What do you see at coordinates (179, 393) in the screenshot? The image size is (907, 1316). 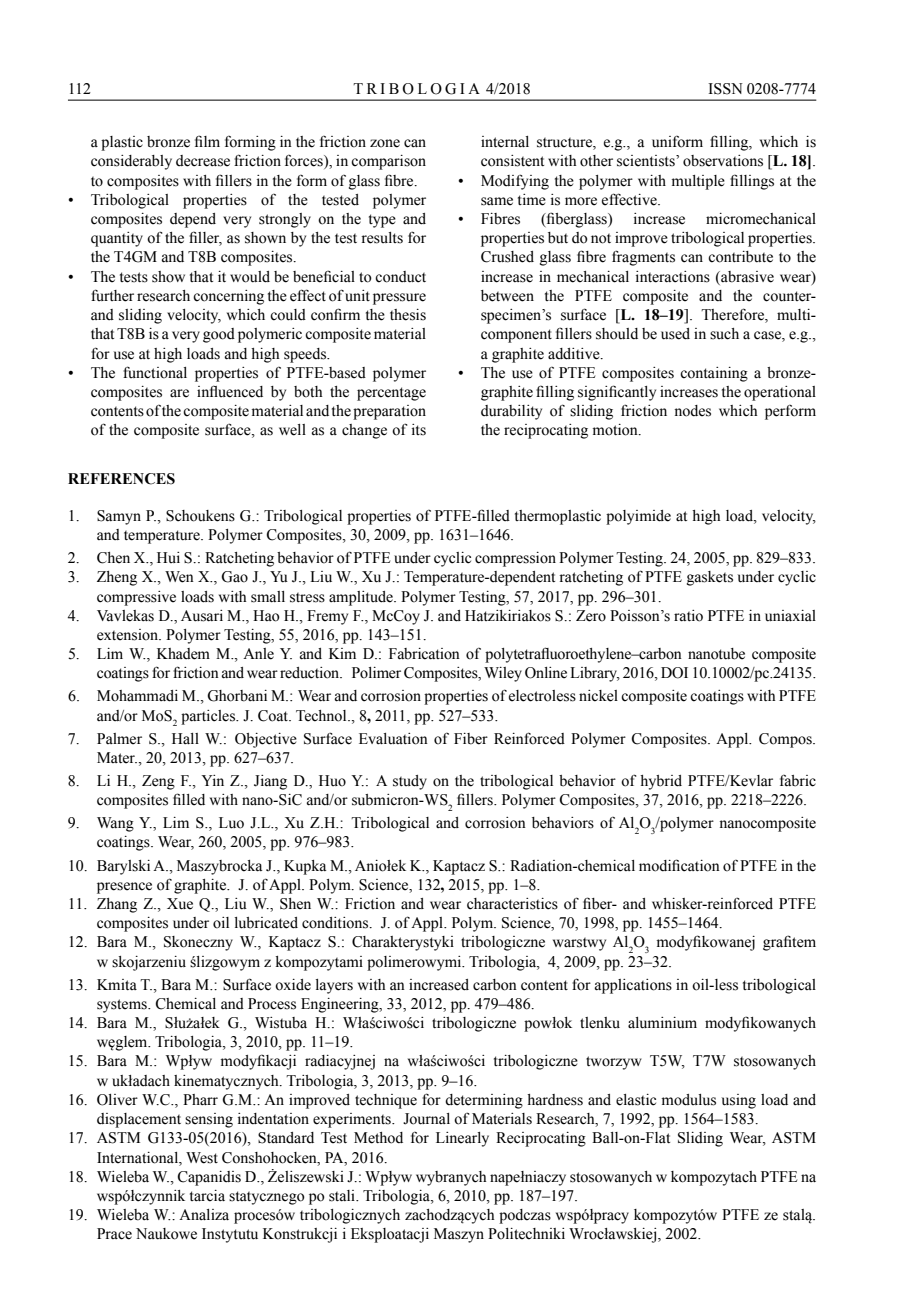 I see `are` at bounding box center [179, 393].
